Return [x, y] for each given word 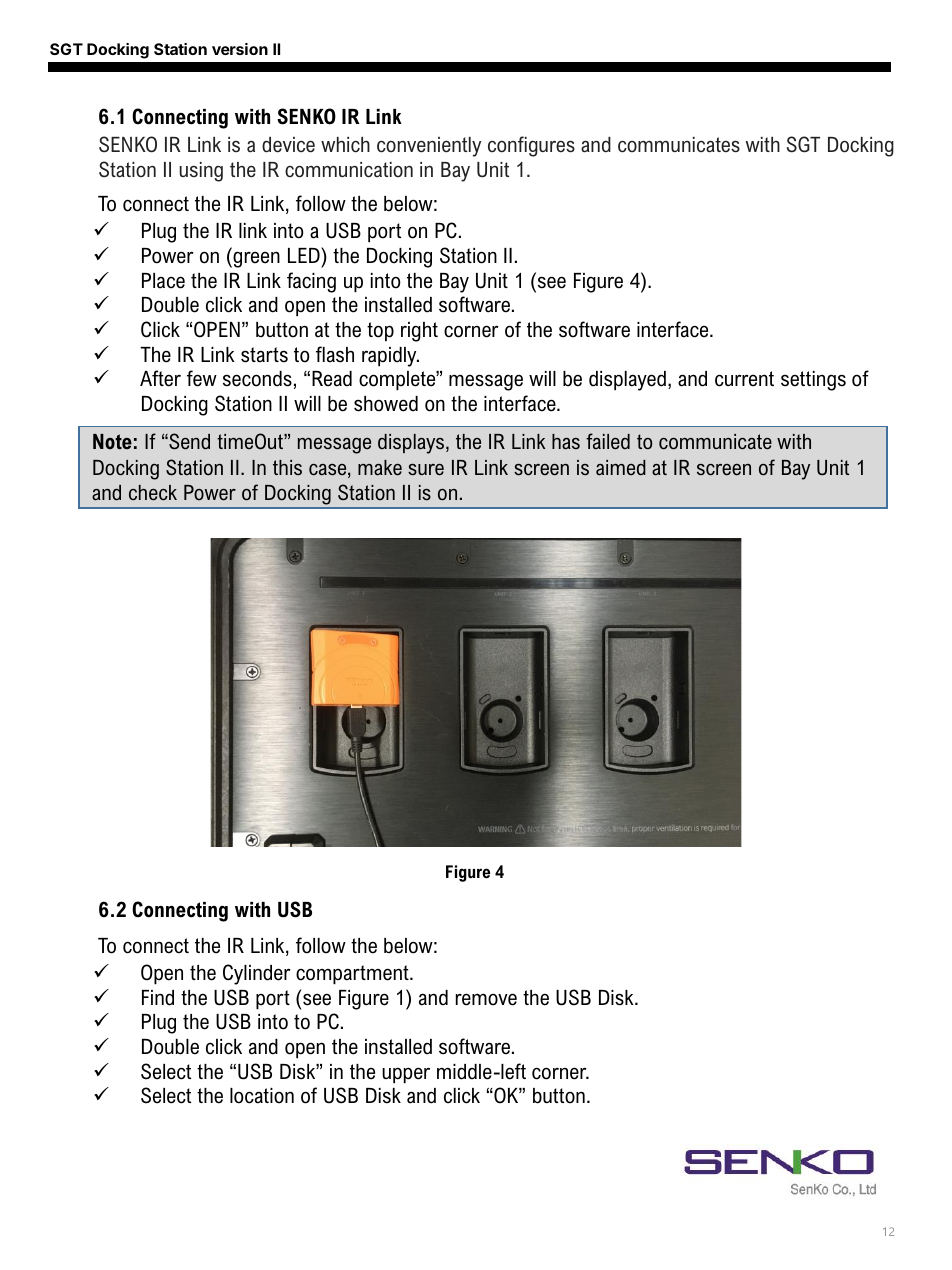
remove [486, 999]
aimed [621, 468]
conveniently [429, 147]
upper [406, 1075]
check [153, 493]
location [262, 1096]
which [345, 145]
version [240, 49]
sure [426, 470]
